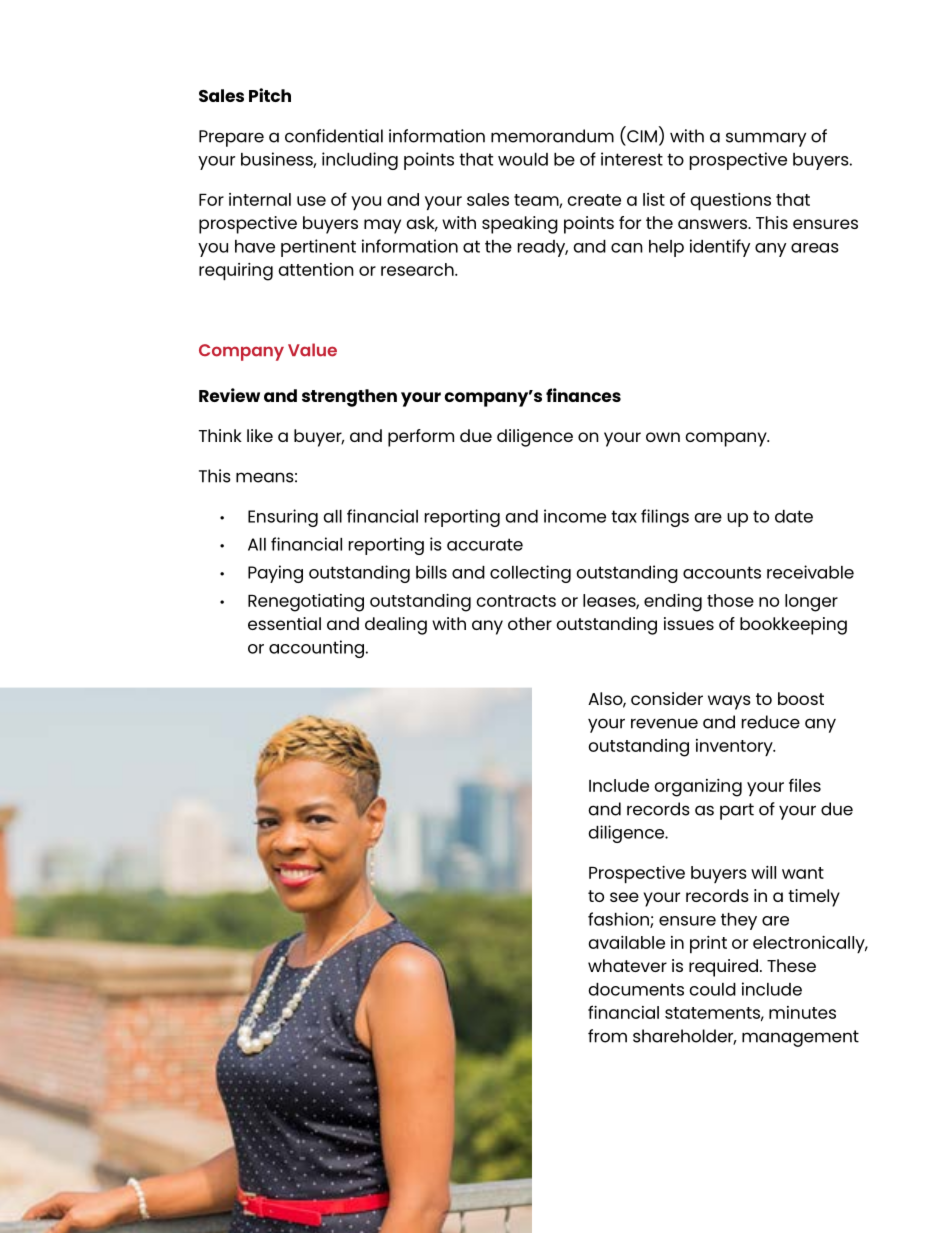  I want to click on summary, so click(766, 139).
